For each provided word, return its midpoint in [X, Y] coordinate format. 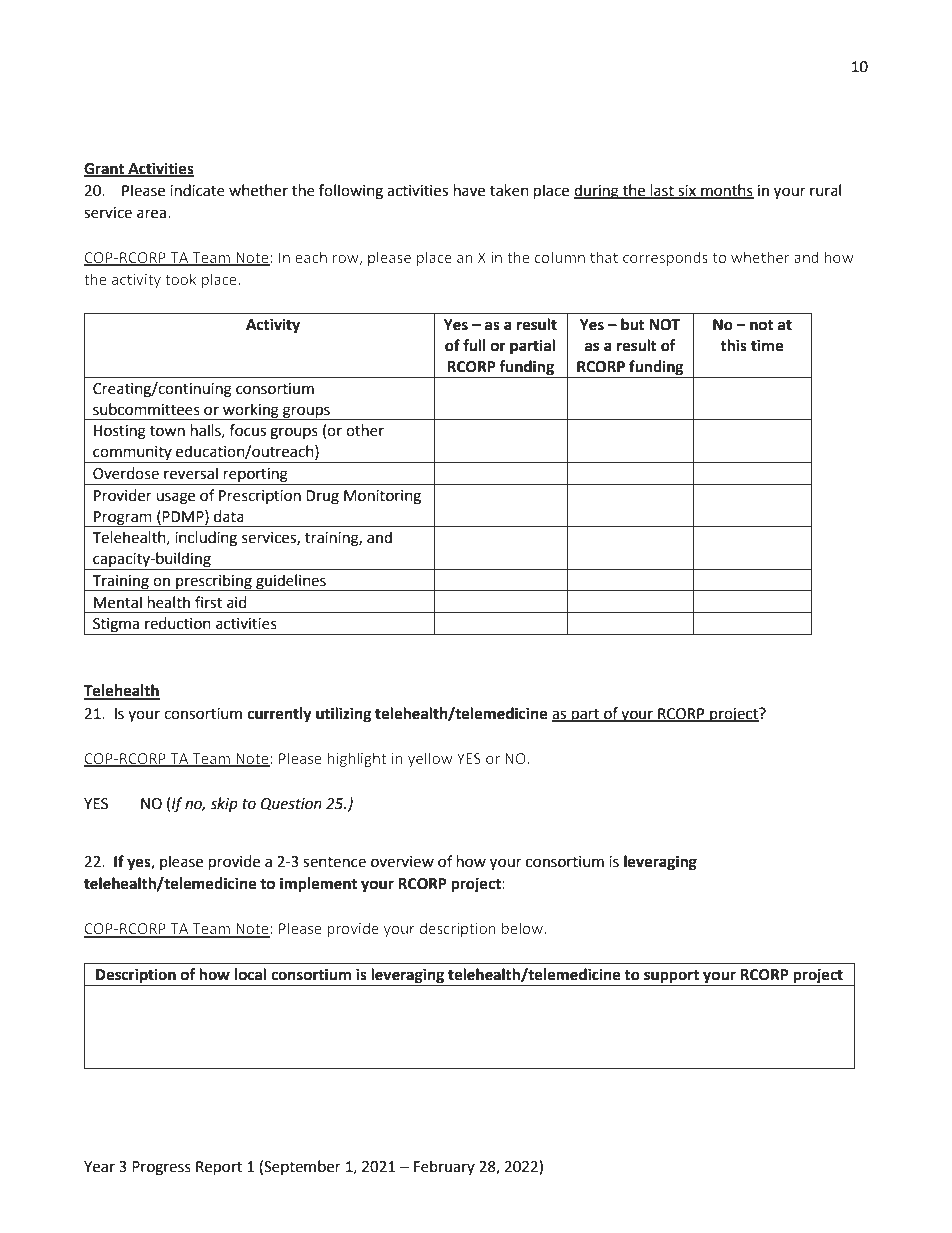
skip [224, 805]
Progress [161, 1168]
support [671, 978]
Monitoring [382, 497]
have [469, 190]
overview [402, 862]
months [726, 191]
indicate [197, 190]
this [733, 345]
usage [175, 498]
